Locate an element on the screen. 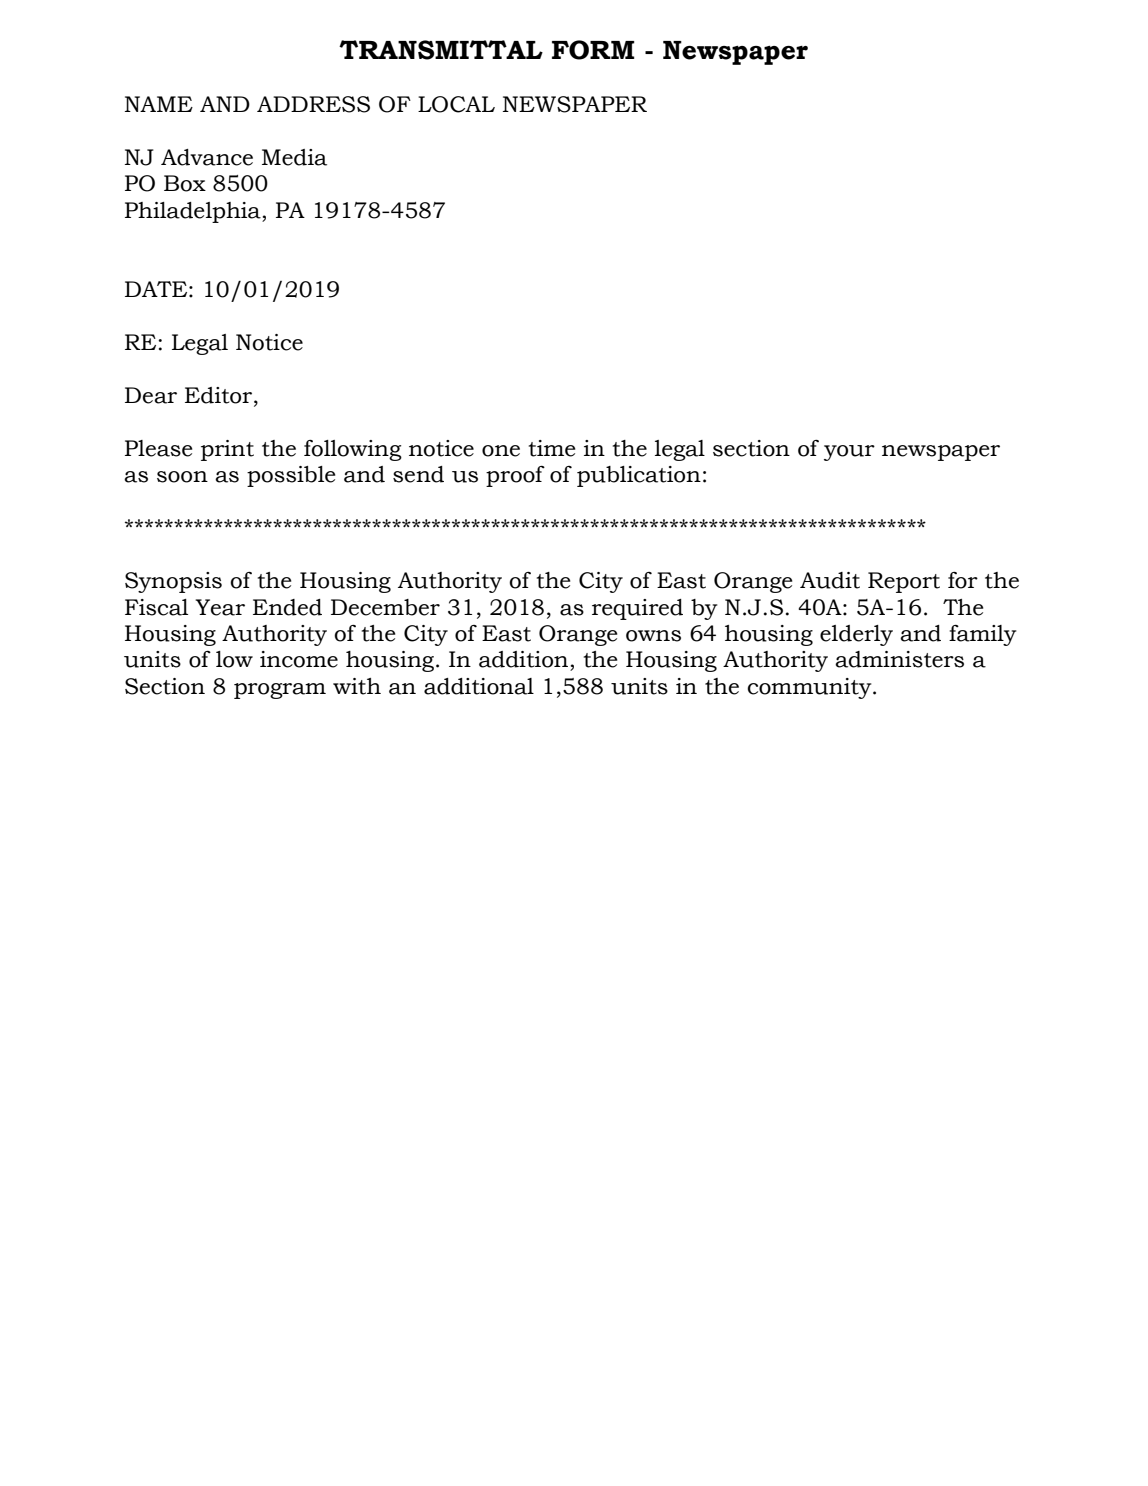  FORM is located at coordinates (593, 50).
